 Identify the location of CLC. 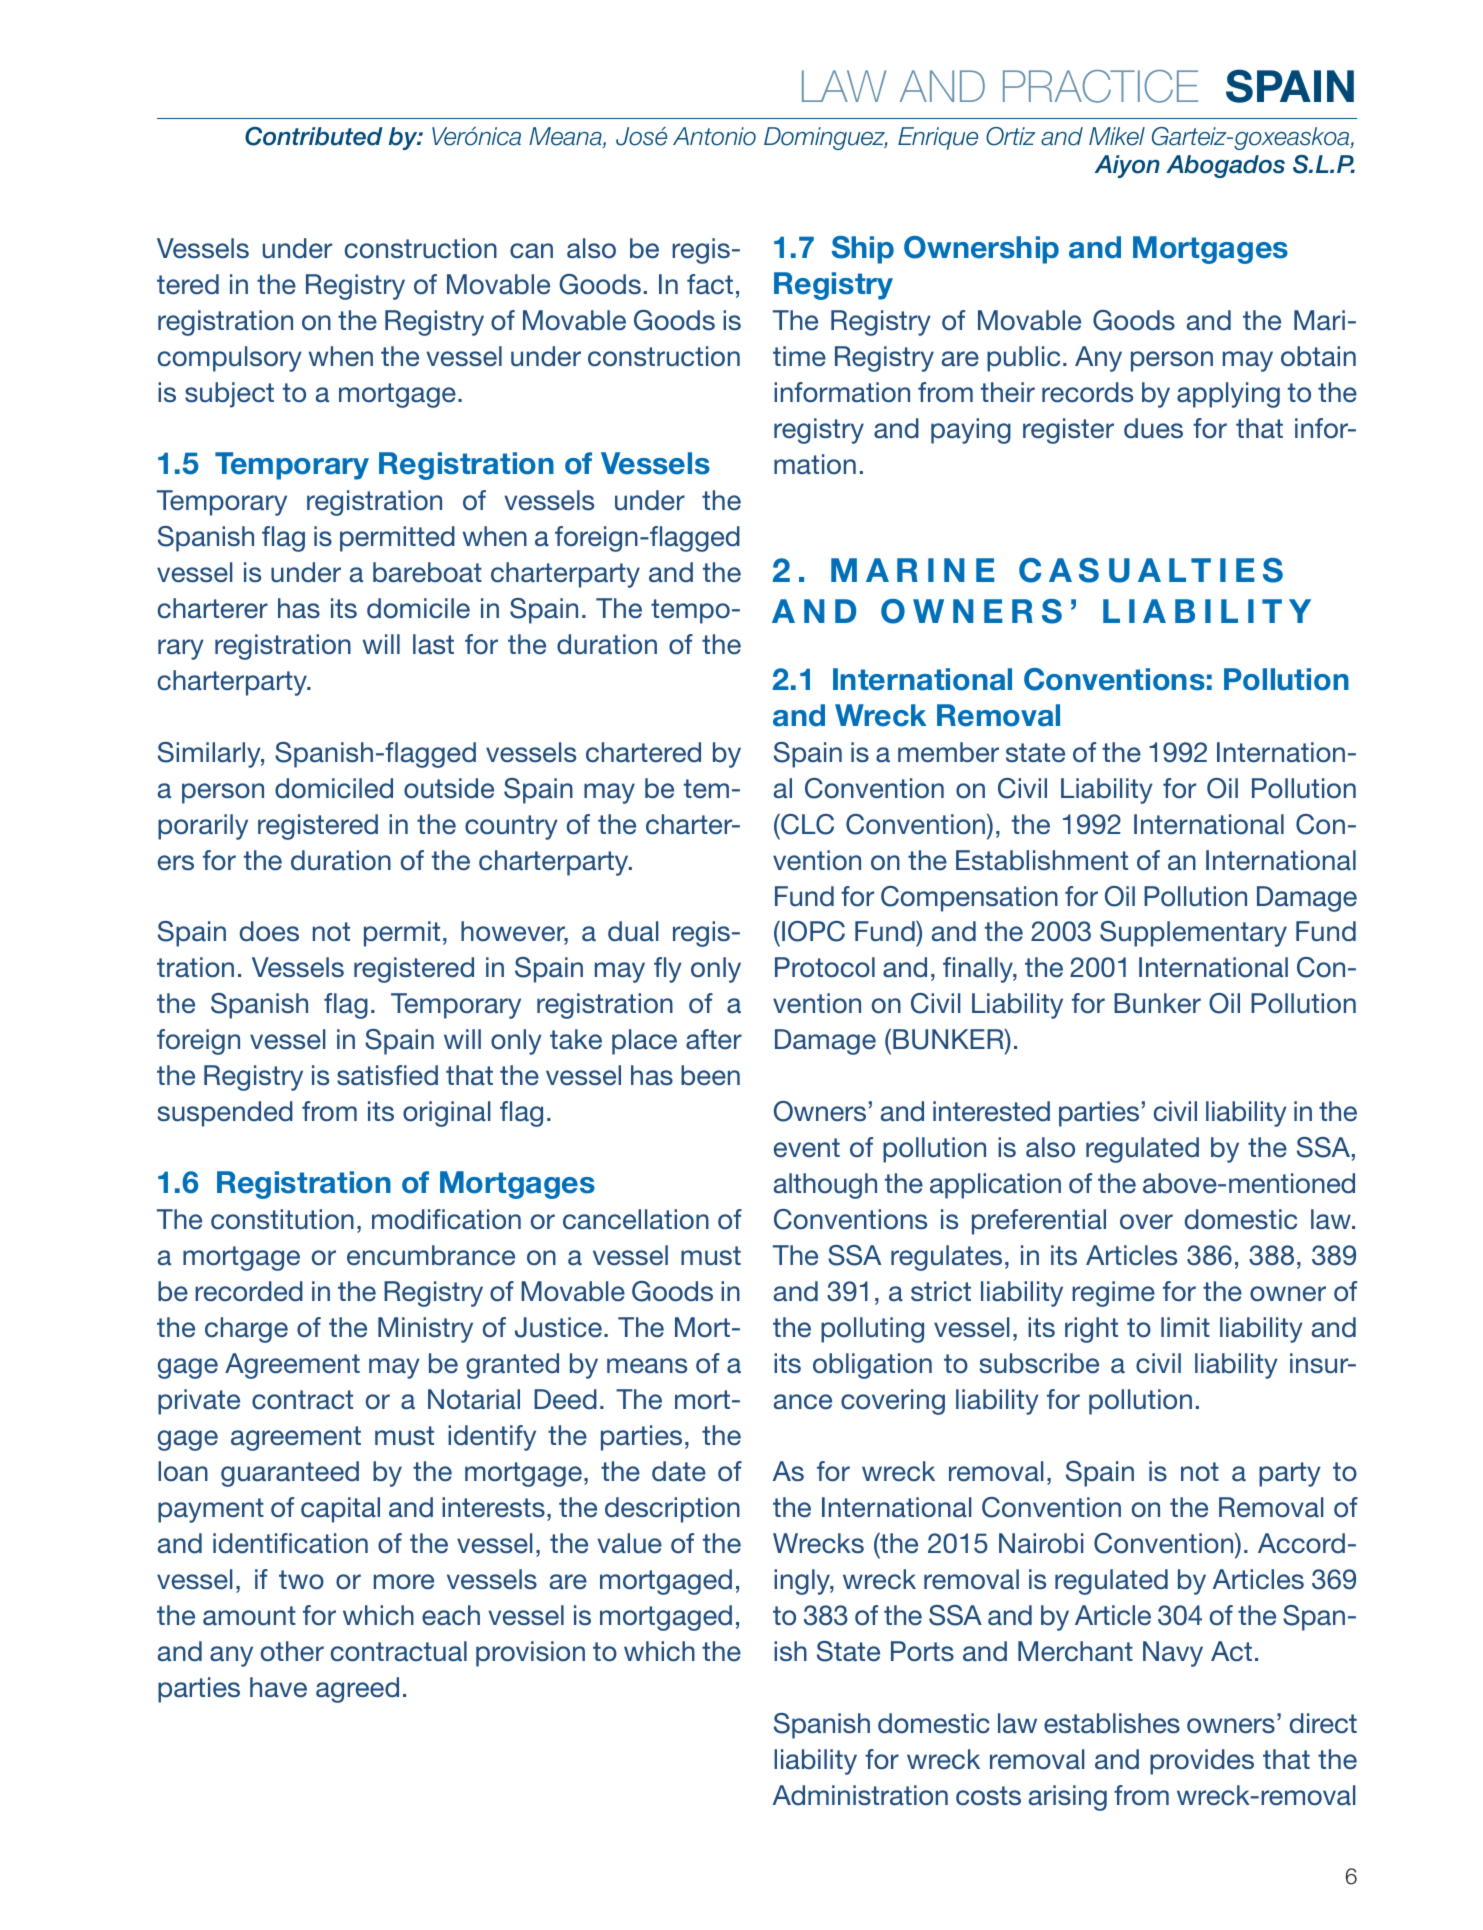
(806, 824).
